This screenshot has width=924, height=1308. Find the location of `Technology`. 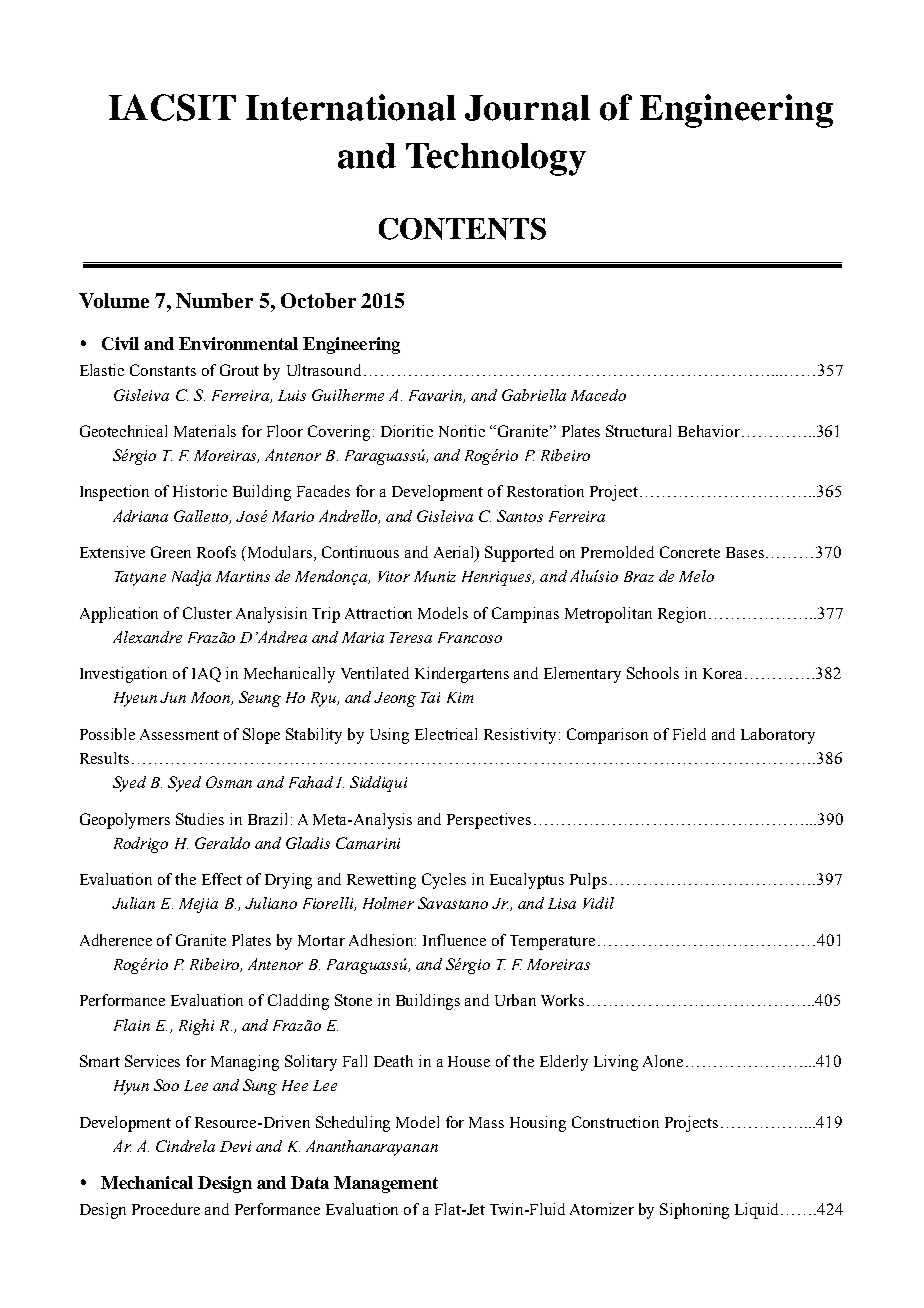

Technology is located at coordinates (496, 159).
